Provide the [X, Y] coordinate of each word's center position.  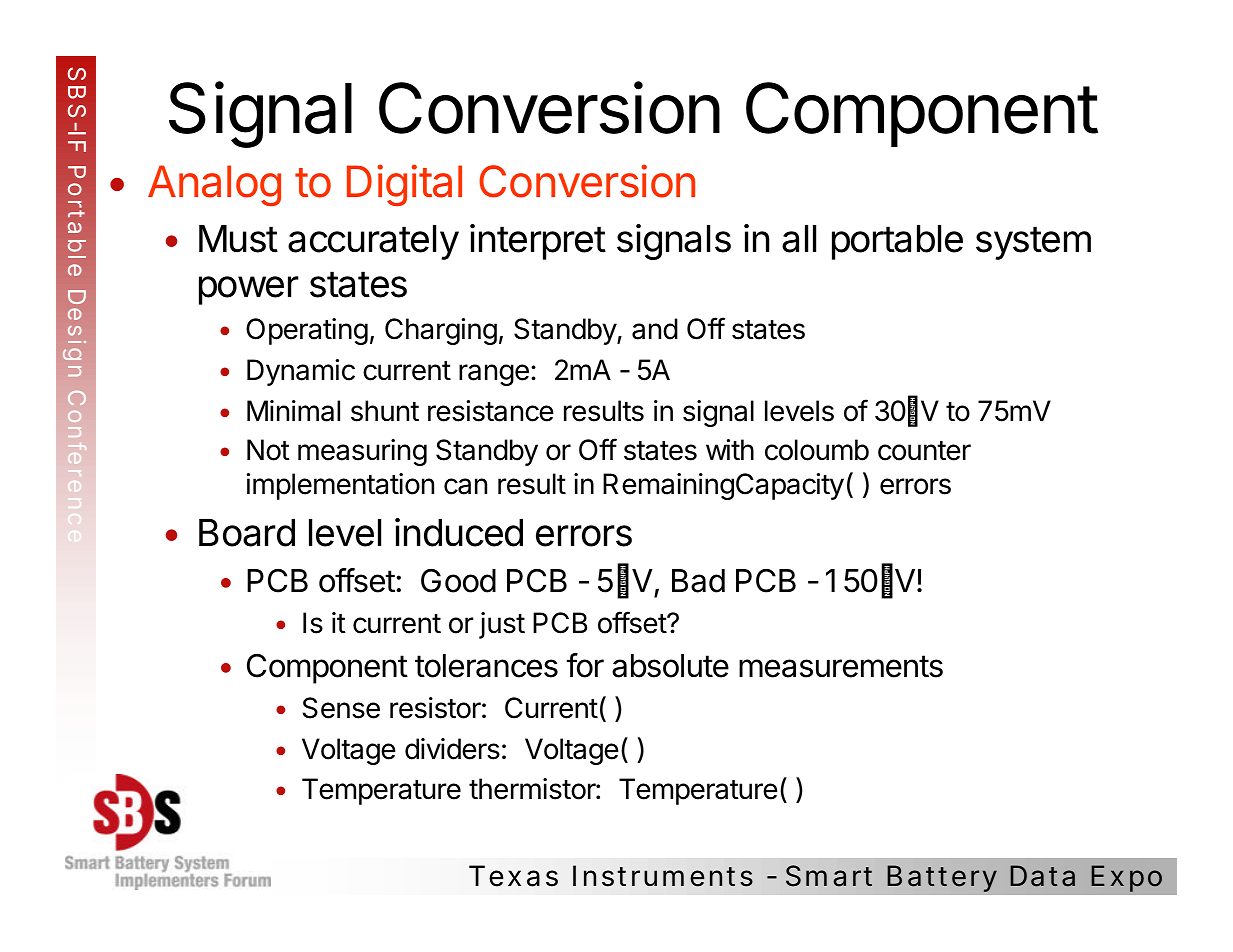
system [1033, 243]
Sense [341, 708]
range [494, 375]
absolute [670, 666]
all [799, 239]
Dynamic [301, 372]
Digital [404, 185]
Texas [513, 876]
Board [247, 533]
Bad [698, 581]
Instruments [663, 876]
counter [924, 451]
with [730, 449]
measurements [841, 666]
